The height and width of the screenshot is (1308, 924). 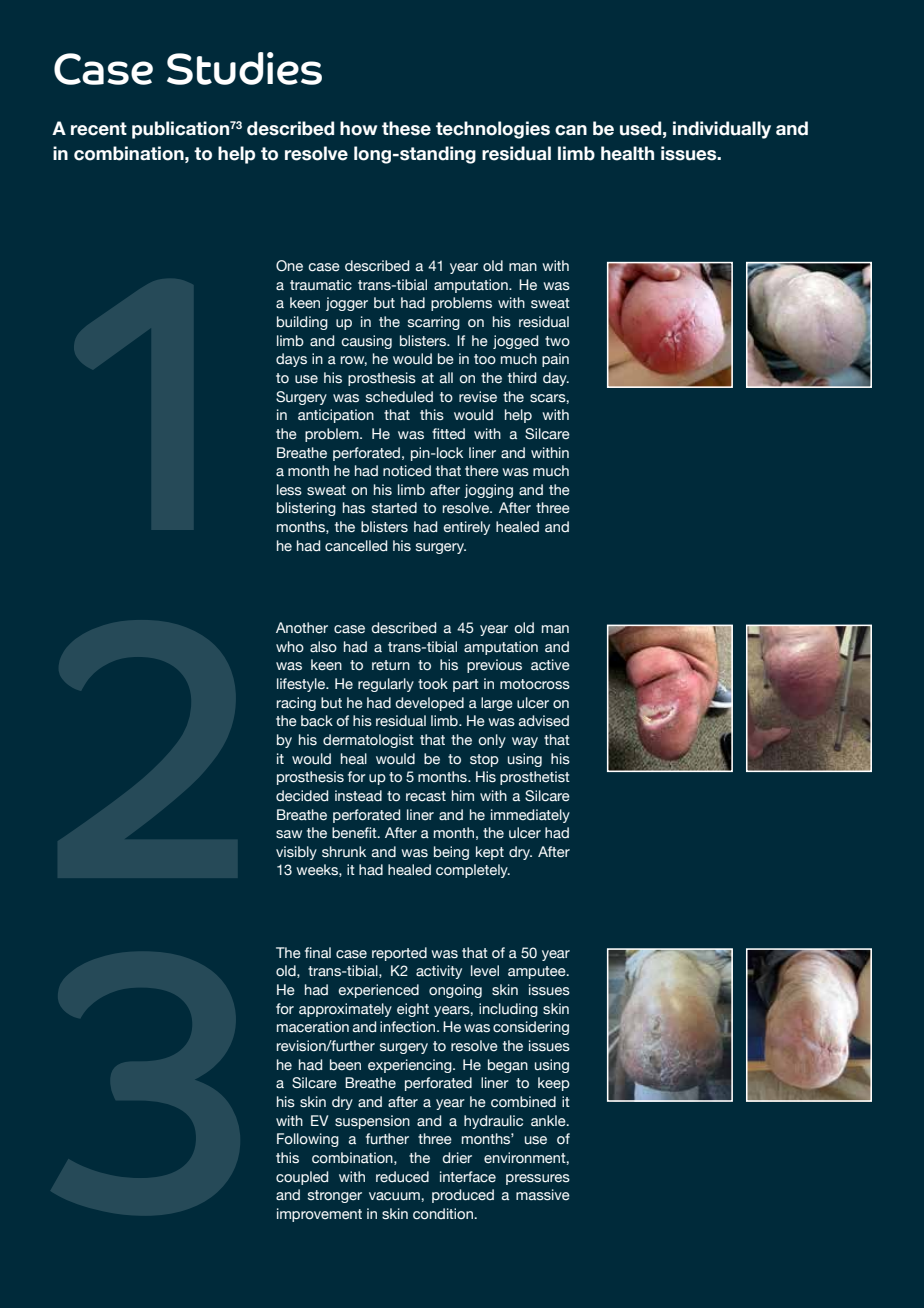 I want to click on reduced, so click(x=402, y=1177).
